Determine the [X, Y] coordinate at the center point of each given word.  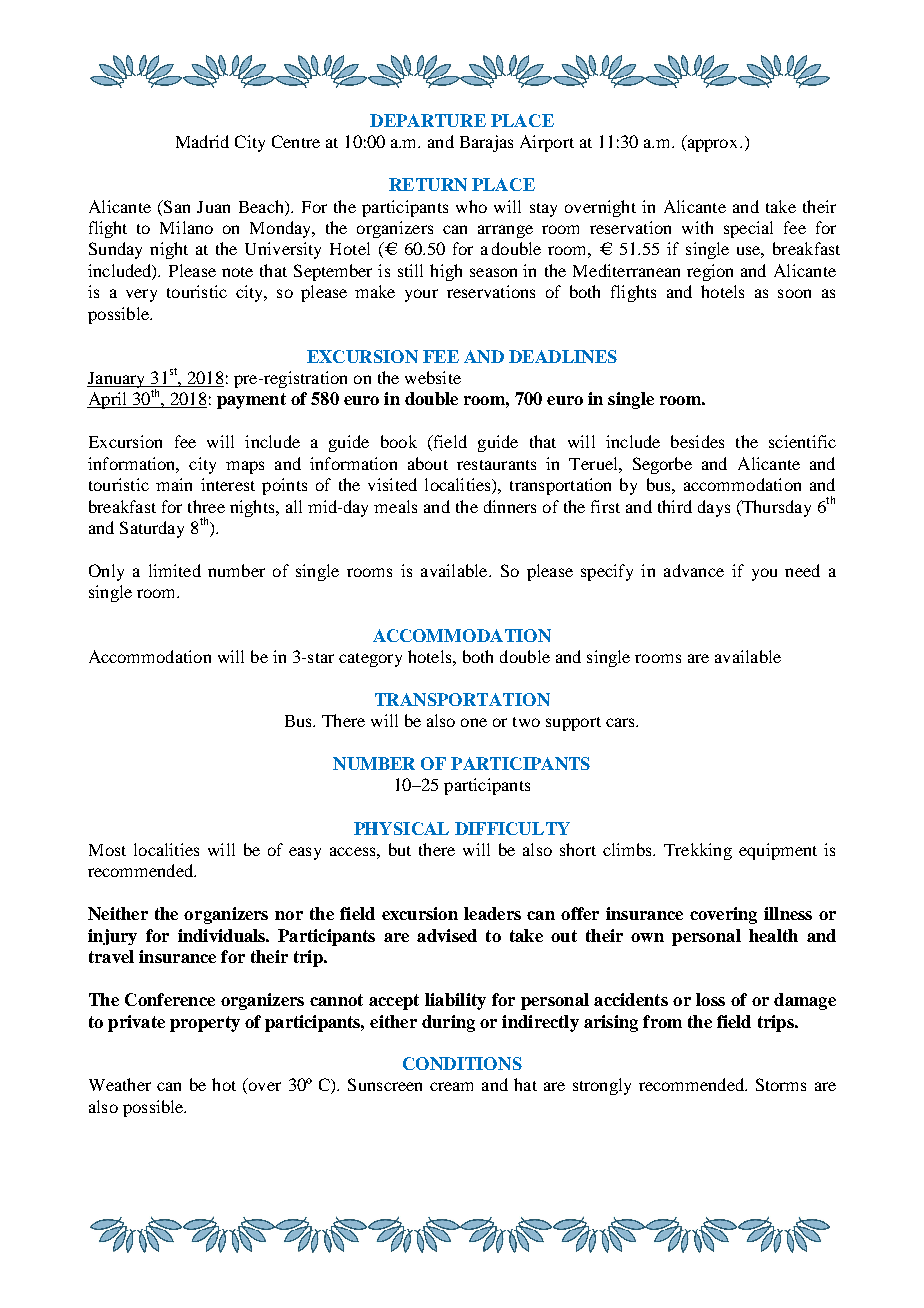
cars [621, 722]
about [428, 463]
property [205, 1024]
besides [697, 441]
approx [713, 145]
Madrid [202, 141]
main [174, 484]
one [474, 722]
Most [107, 850]
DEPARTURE [428, 120]
